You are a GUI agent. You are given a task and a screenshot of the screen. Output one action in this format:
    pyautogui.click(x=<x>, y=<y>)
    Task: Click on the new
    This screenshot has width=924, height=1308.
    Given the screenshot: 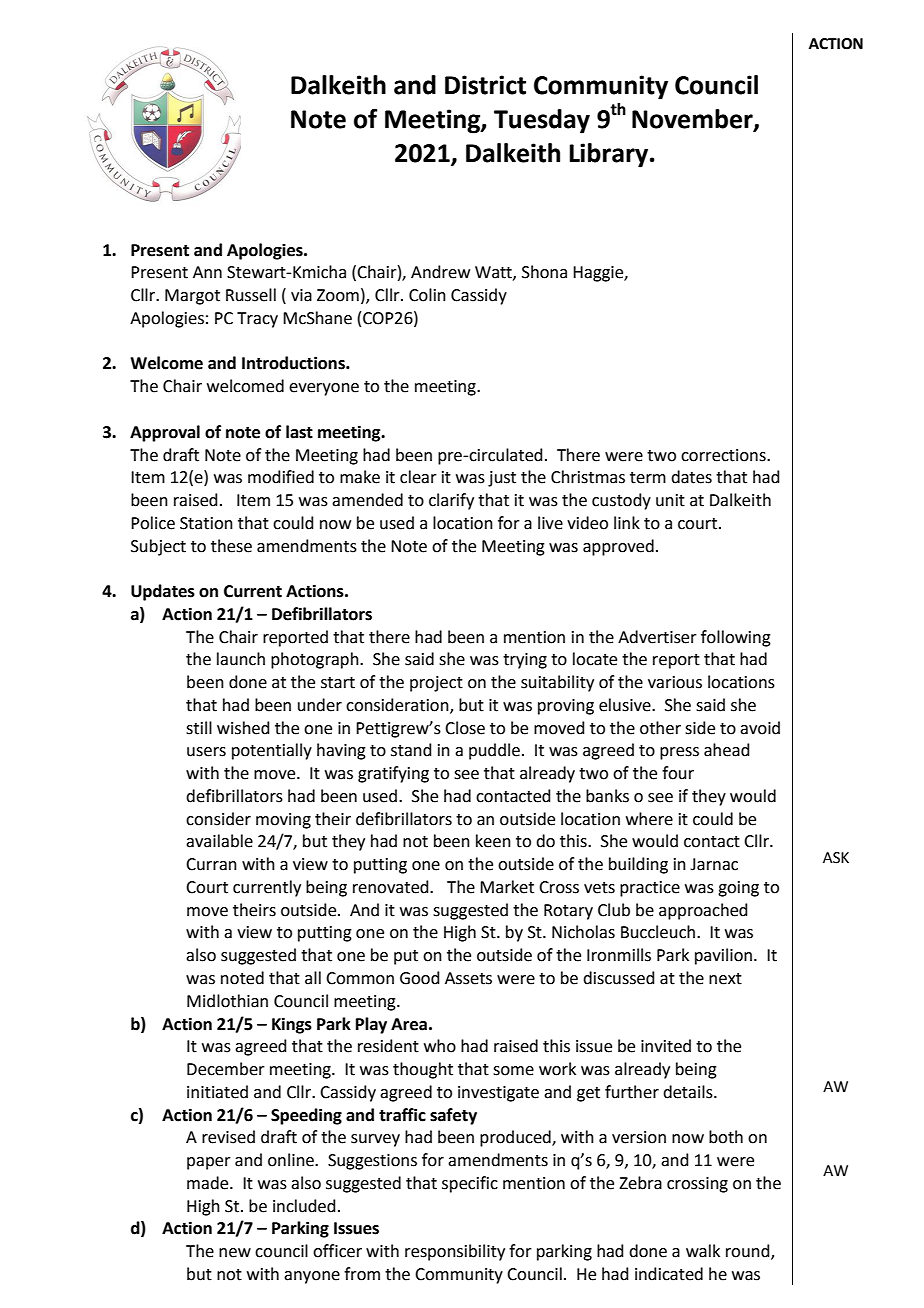 What is the action you would take?
    pyautogui.click(x=235, y=1253)
